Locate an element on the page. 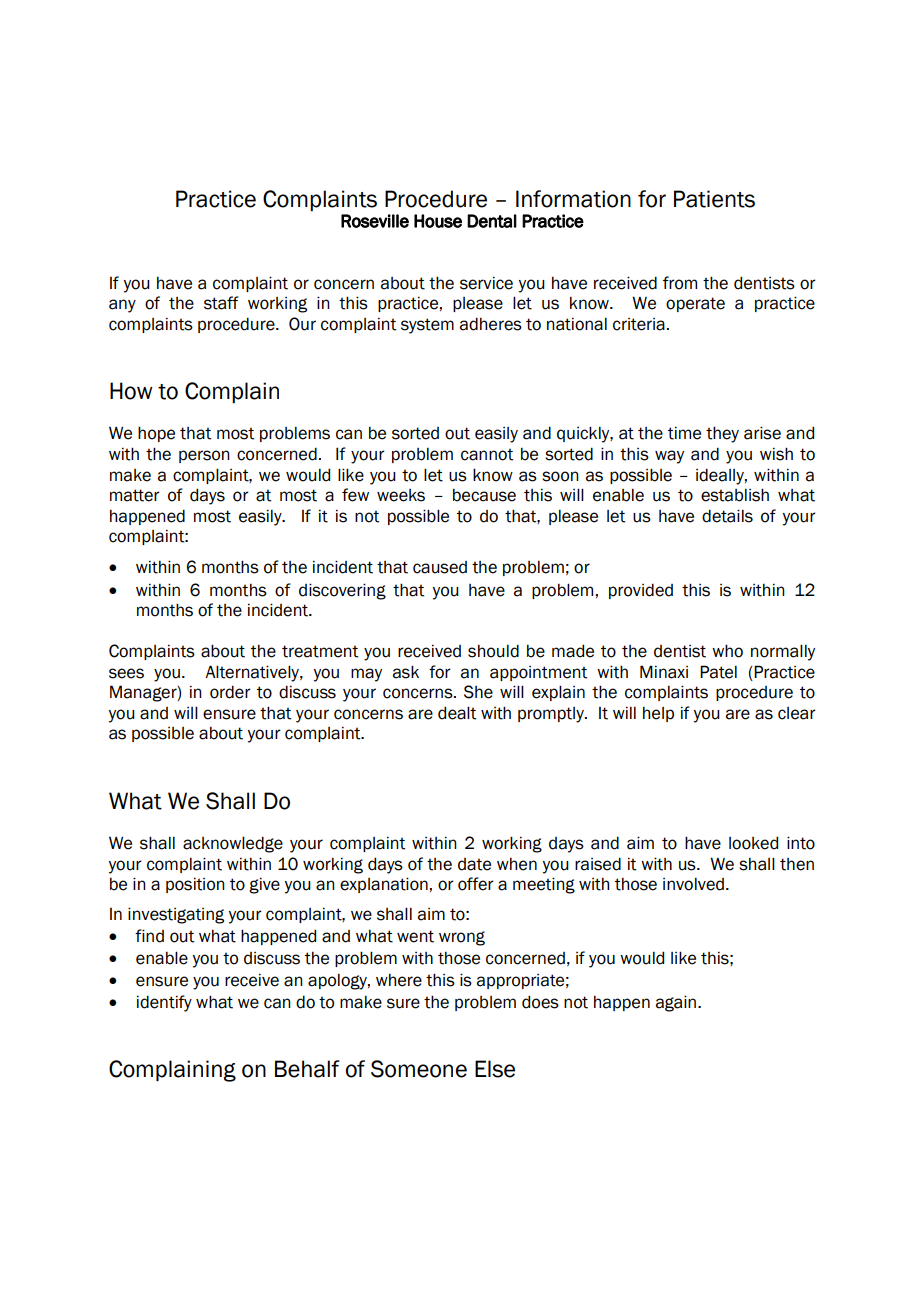  identify is located at coordinates (164, 1003).
